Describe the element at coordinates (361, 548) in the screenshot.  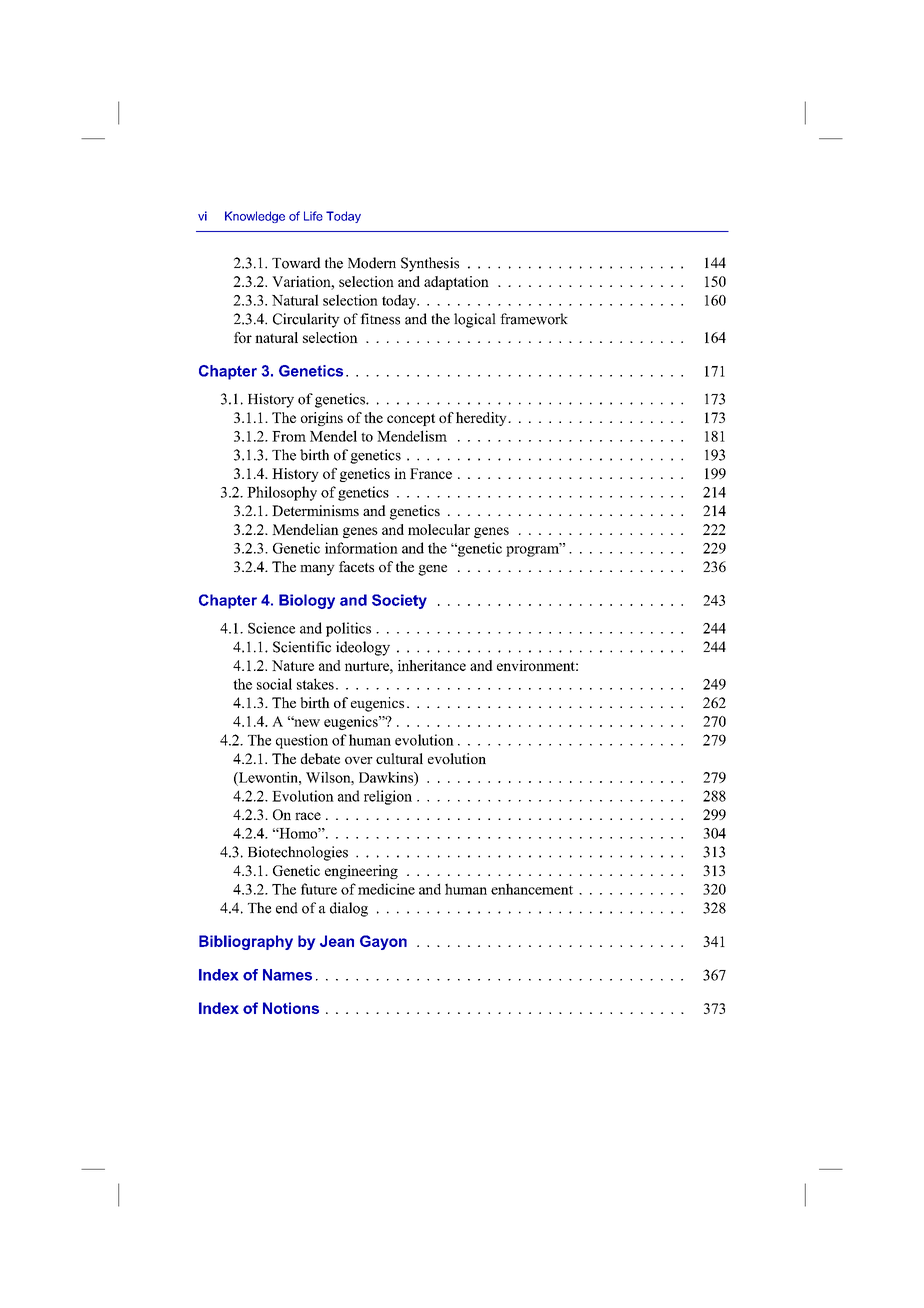
I see `information` at that location.
